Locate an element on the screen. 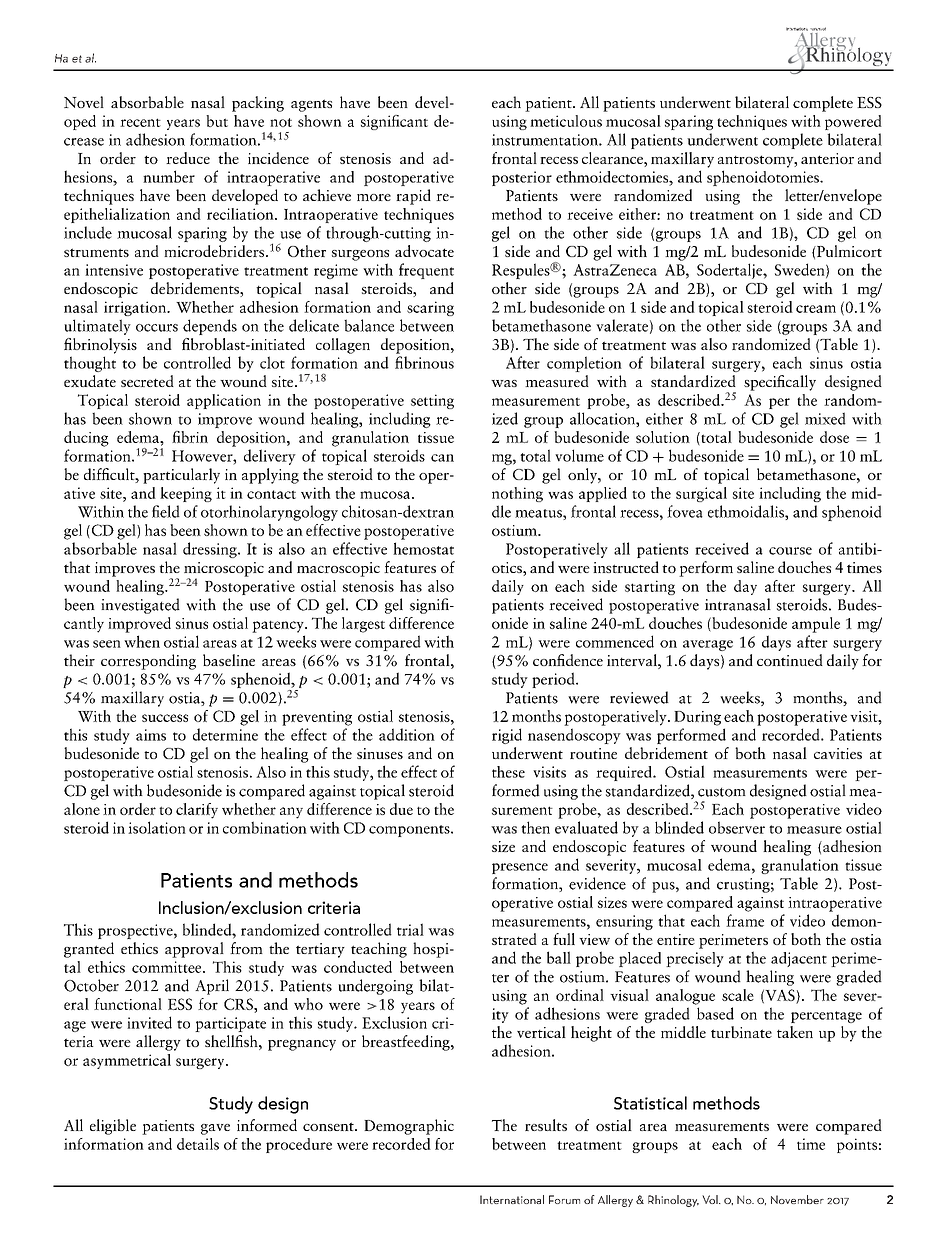  nothing is located at coordinates (517, 494).
